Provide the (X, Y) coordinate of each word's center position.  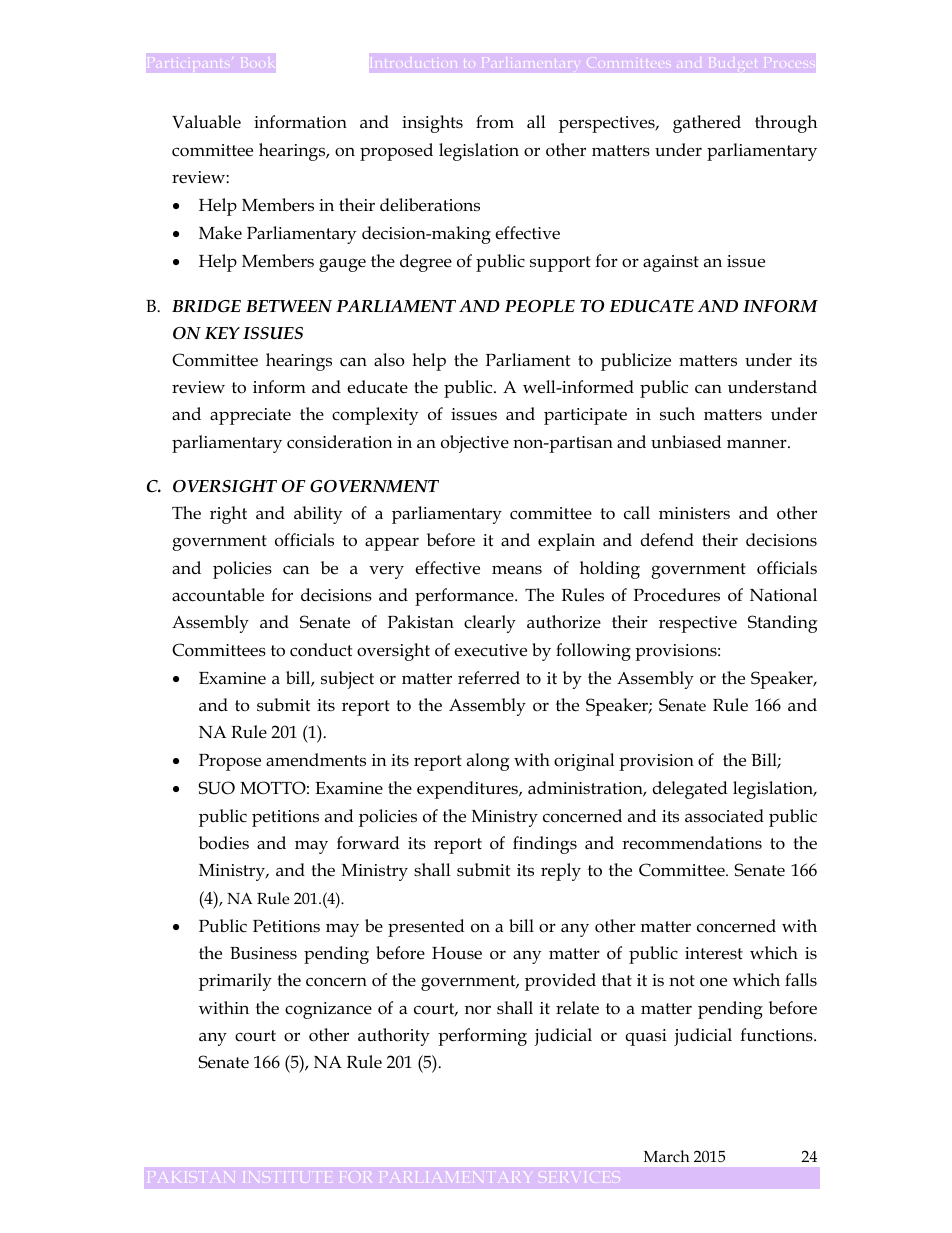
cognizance (328, 1010)
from (495, 122)
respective (698, 624)
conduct (321, 650)
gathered (707, 124)
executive (490, 650)
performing (482, 1037)
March (667, 1156)
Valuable (206, 122)
